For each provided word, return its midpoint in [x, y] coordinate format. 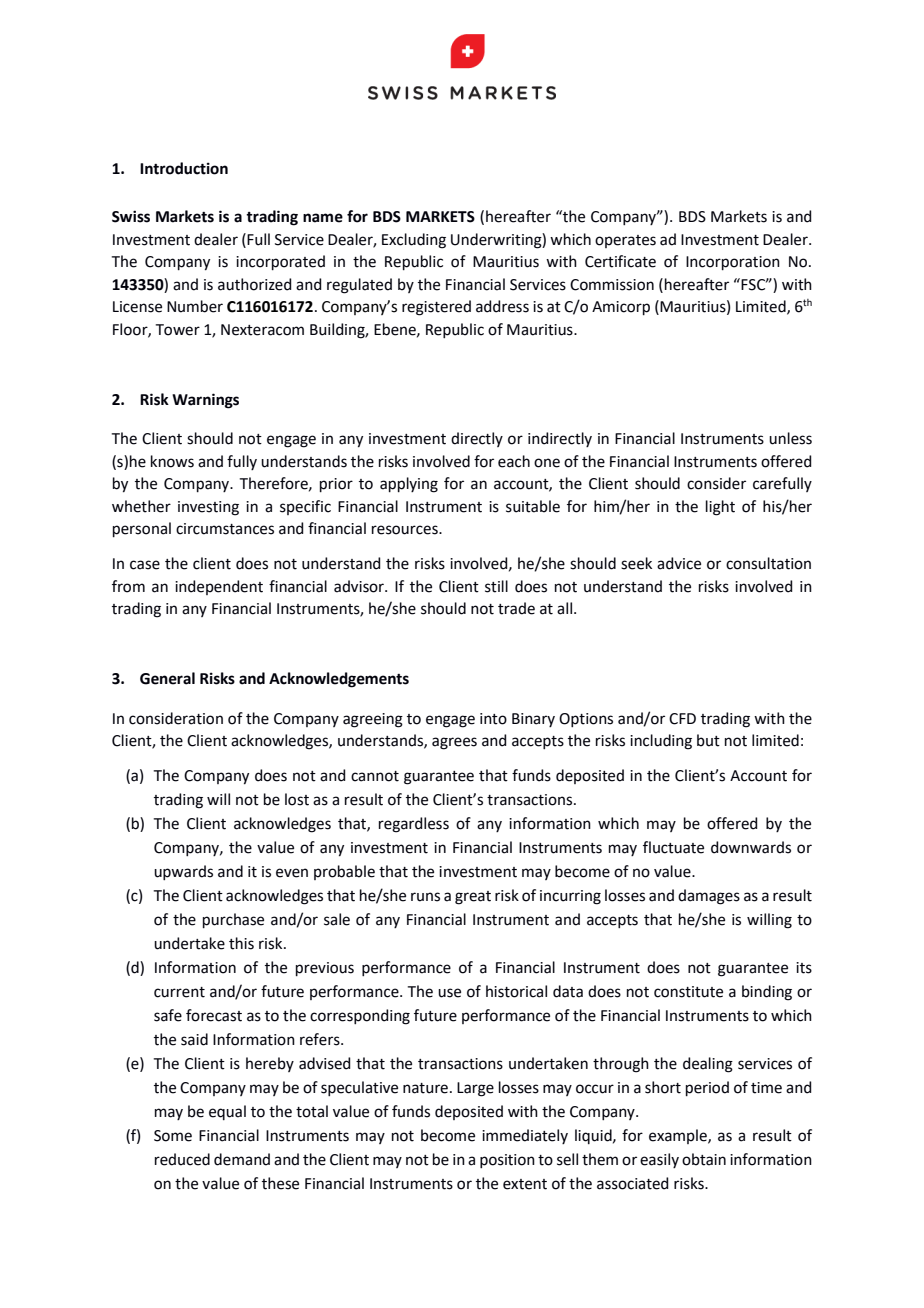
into [493, 719]
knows [172, 461]
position [507, 1161]
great [473, 898]
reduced [182, 1159]
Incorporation [733, 263]
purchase [233, 920]
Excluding [414, 241]
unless [790, 438]
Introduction [184, 168]
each [514, 461]
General [167, 678]
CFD [682, 719]
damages [709, 897]
